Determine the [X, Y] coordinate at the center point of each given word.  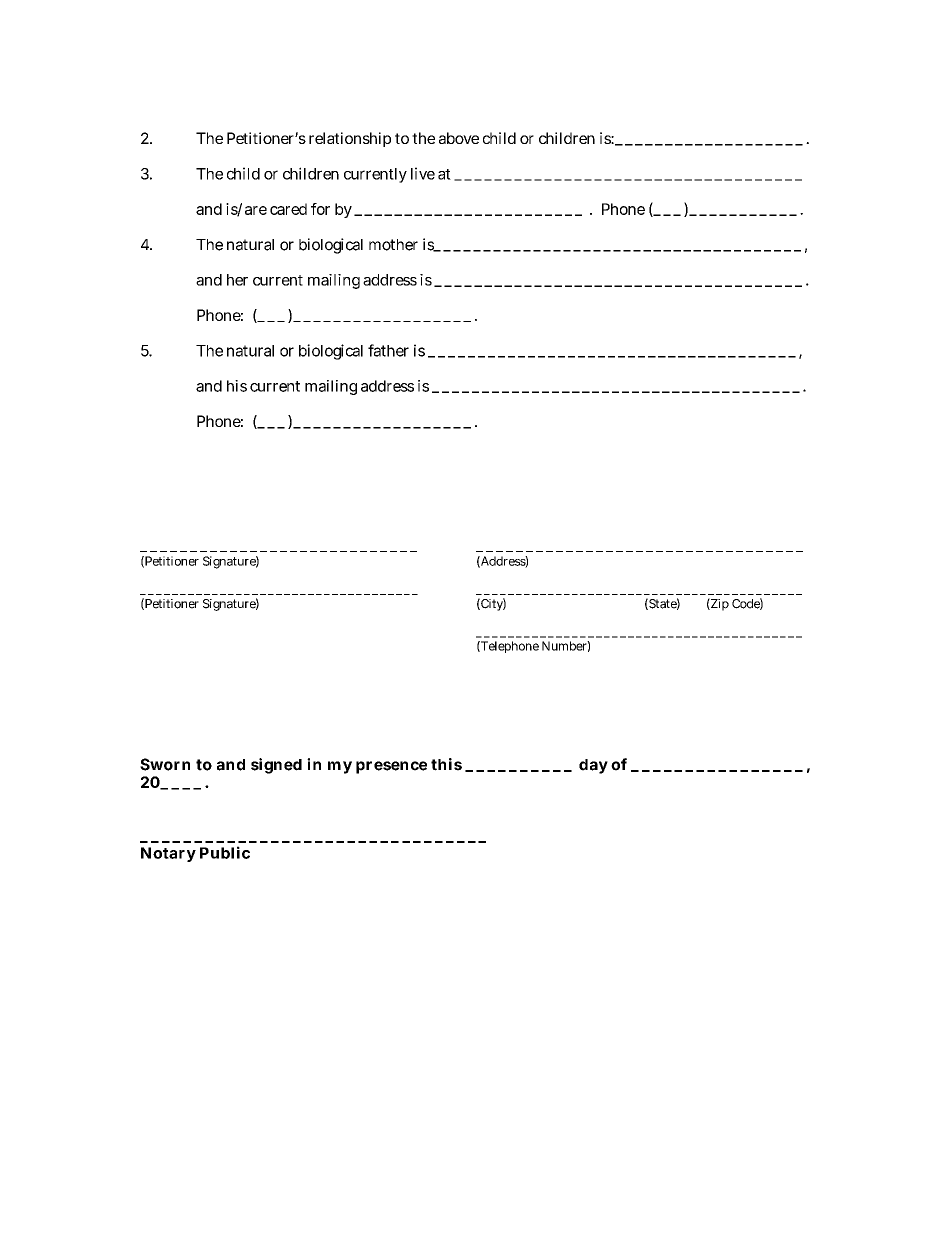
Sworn [165, 764]
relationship [350, 139]
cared [288, 209]
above [459, 138]
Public [225, 852]
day [593, 766]
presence [391, 767]
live [423, 173]
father [388, 350]
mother [393, 245]
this [446, 764]
